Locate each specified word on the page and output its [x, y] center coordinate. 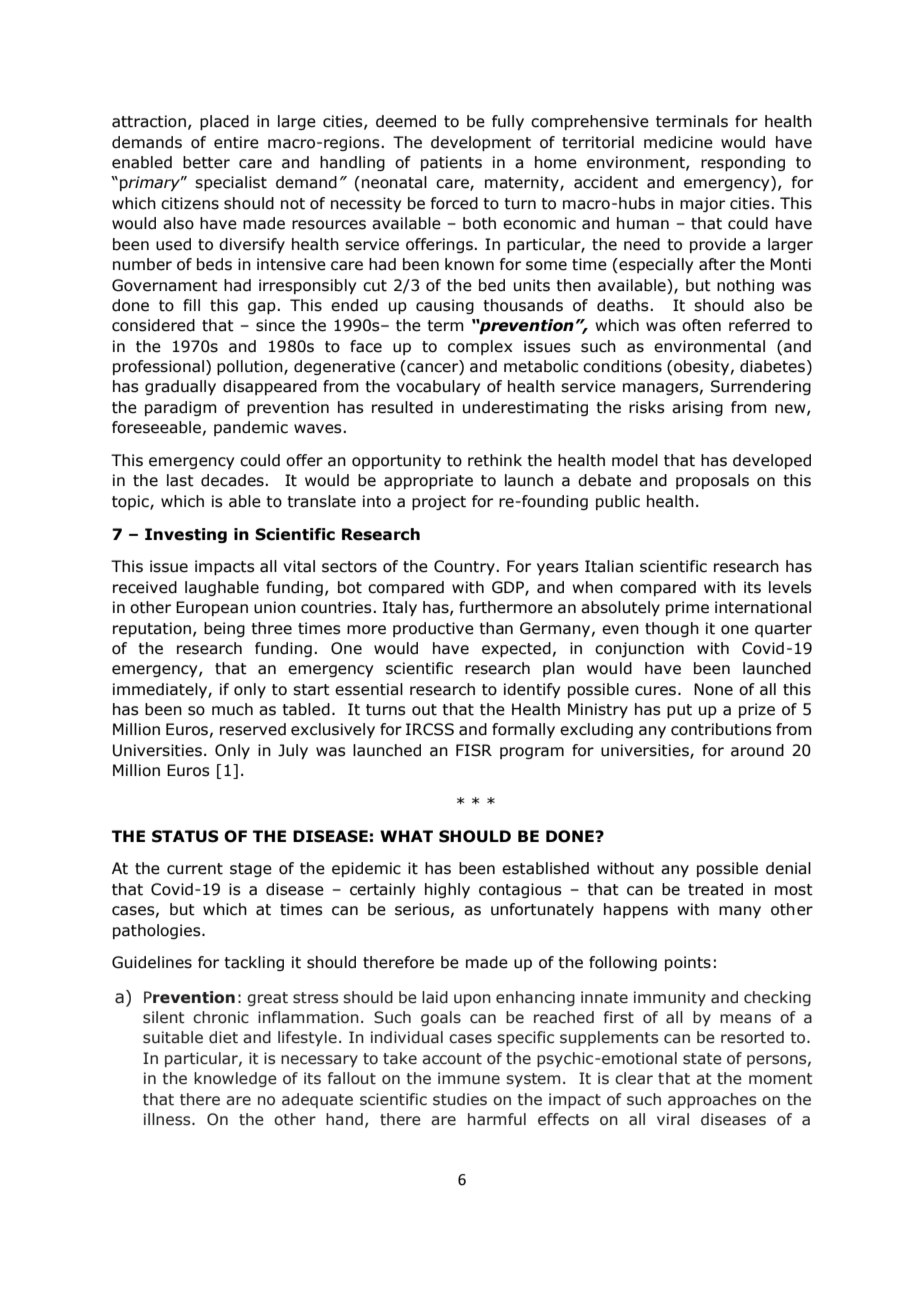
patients [451, 163]
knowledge [235, 1079]
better [206, 162]
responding [743, 163]
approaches [712, 1100]
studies [460, 1099]
